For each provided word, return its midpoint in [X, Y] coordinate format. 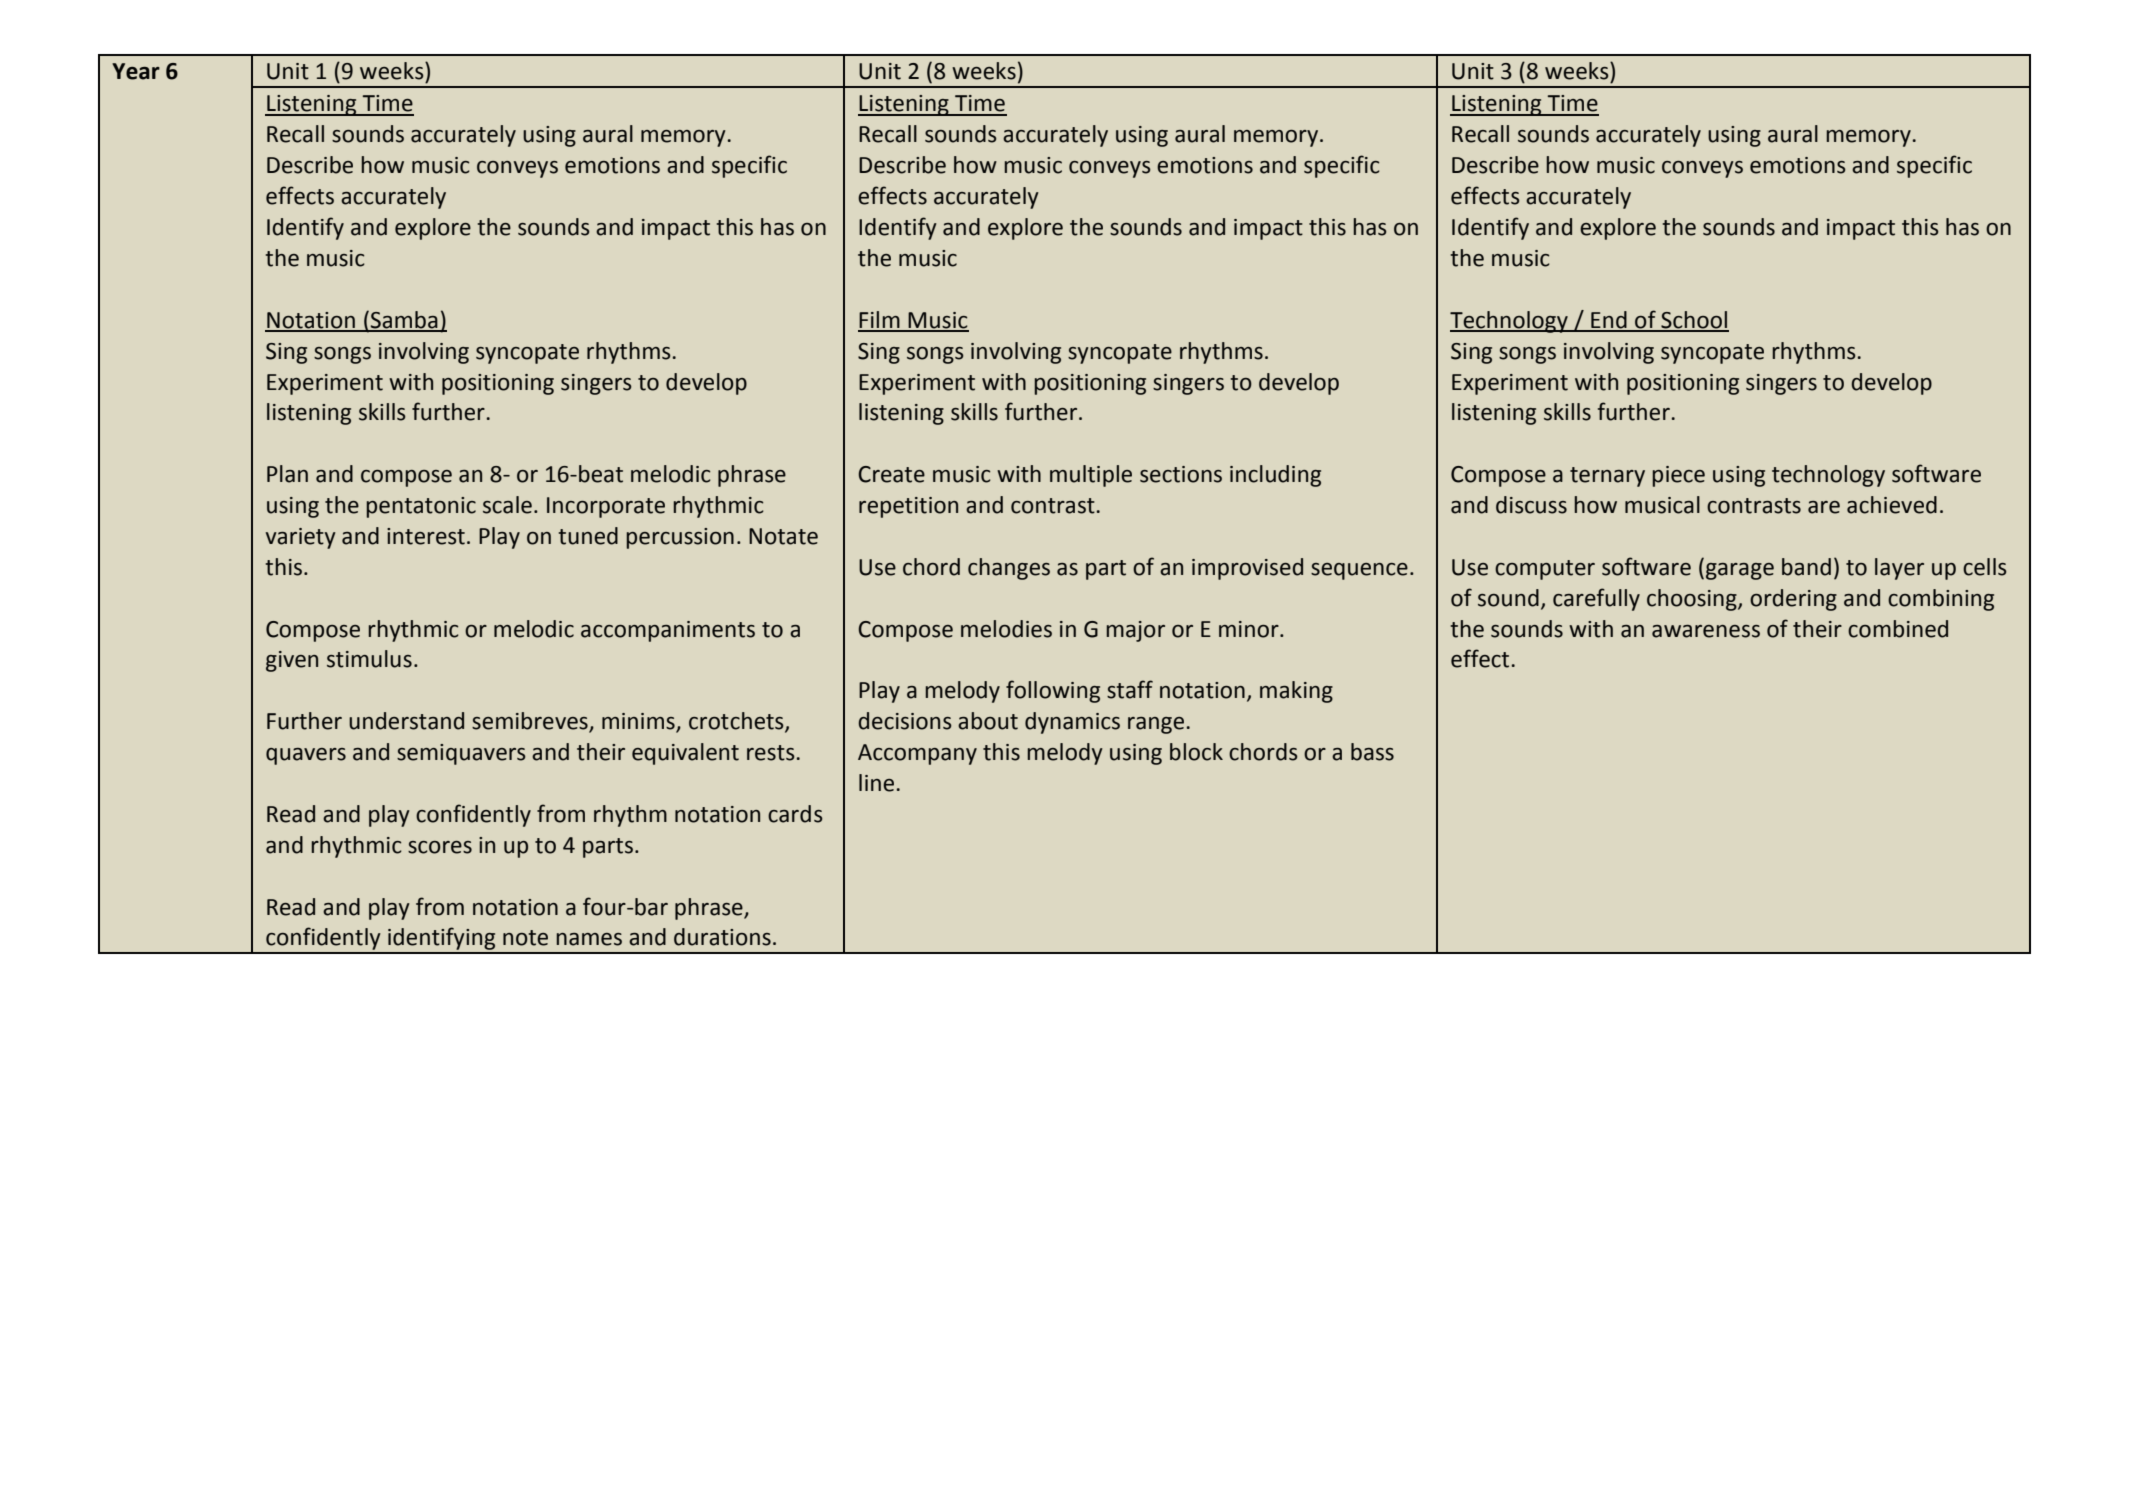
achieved [1892, 505]
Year [136, 71]
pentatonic [421, 507]
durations [722, 937]
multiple [1091, 476]
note [525, 938]
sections [1181, 474]
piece [1678, 476]
